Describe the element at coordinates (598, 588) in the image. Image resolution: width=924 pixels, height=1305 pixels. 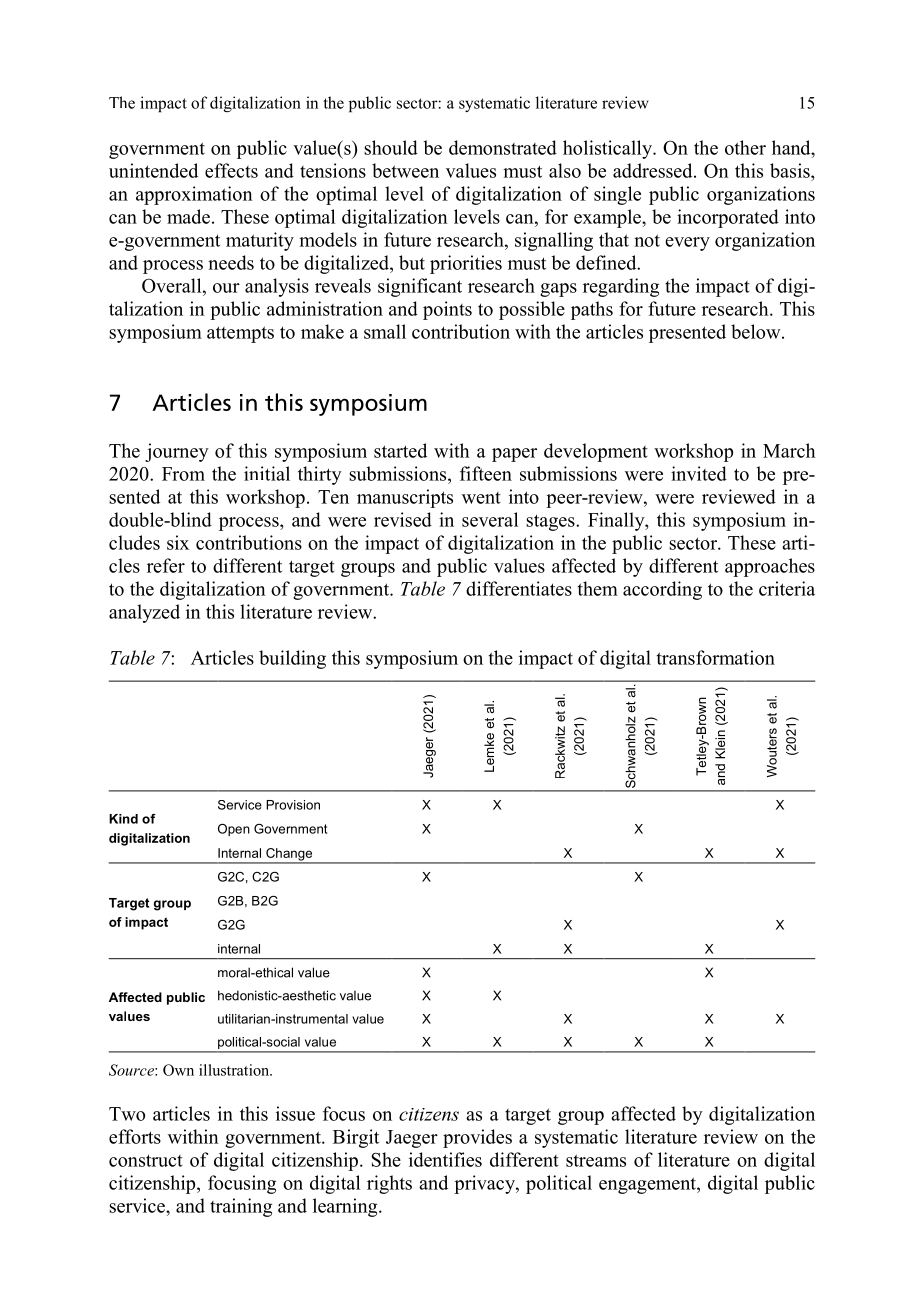
I see `them` at that location.
